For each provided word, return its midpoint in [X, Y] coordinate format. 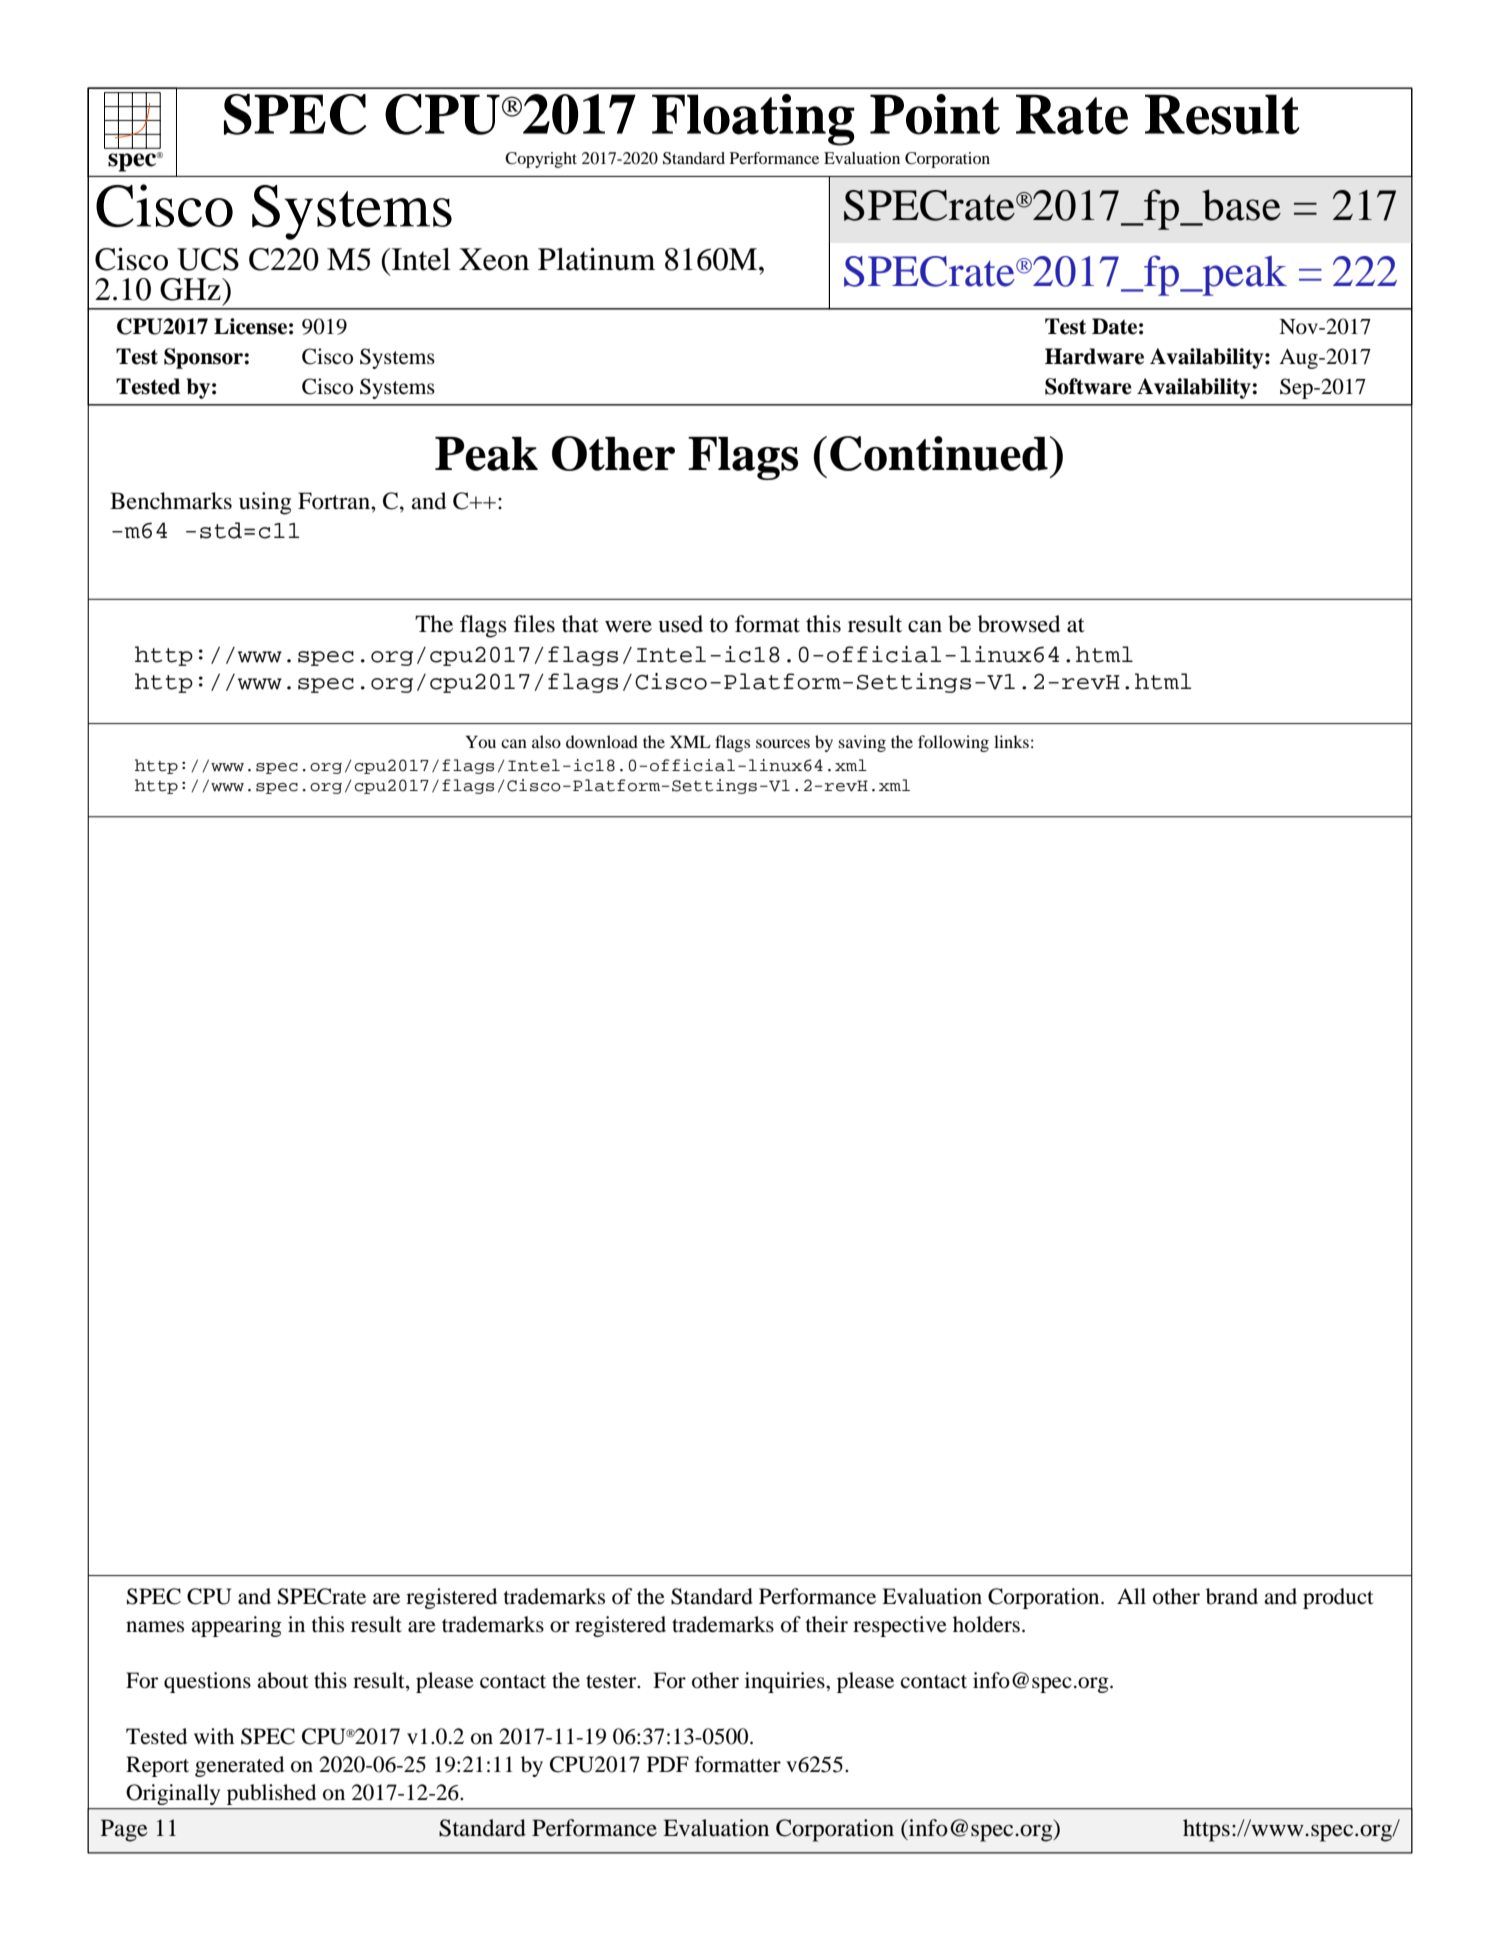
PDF [668, 1764]
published [271, 1794]
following [953, 743]
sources [783, 743]
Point [935, 114]
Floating [753, 120]
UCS [208, 259]
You [480, 741]
